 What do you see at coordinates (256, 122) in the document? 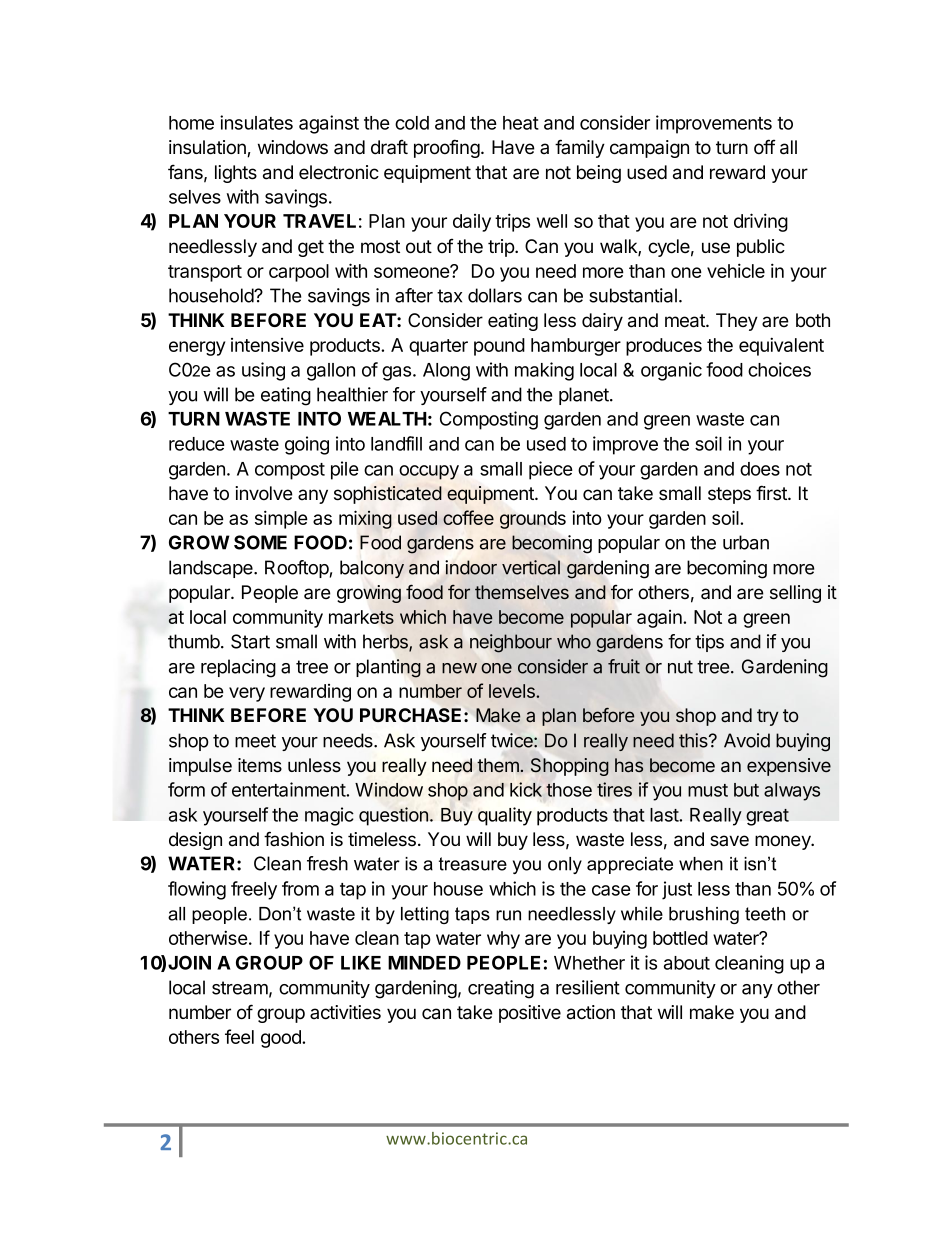
I see `insulates` at bounding box center [256, 122].
